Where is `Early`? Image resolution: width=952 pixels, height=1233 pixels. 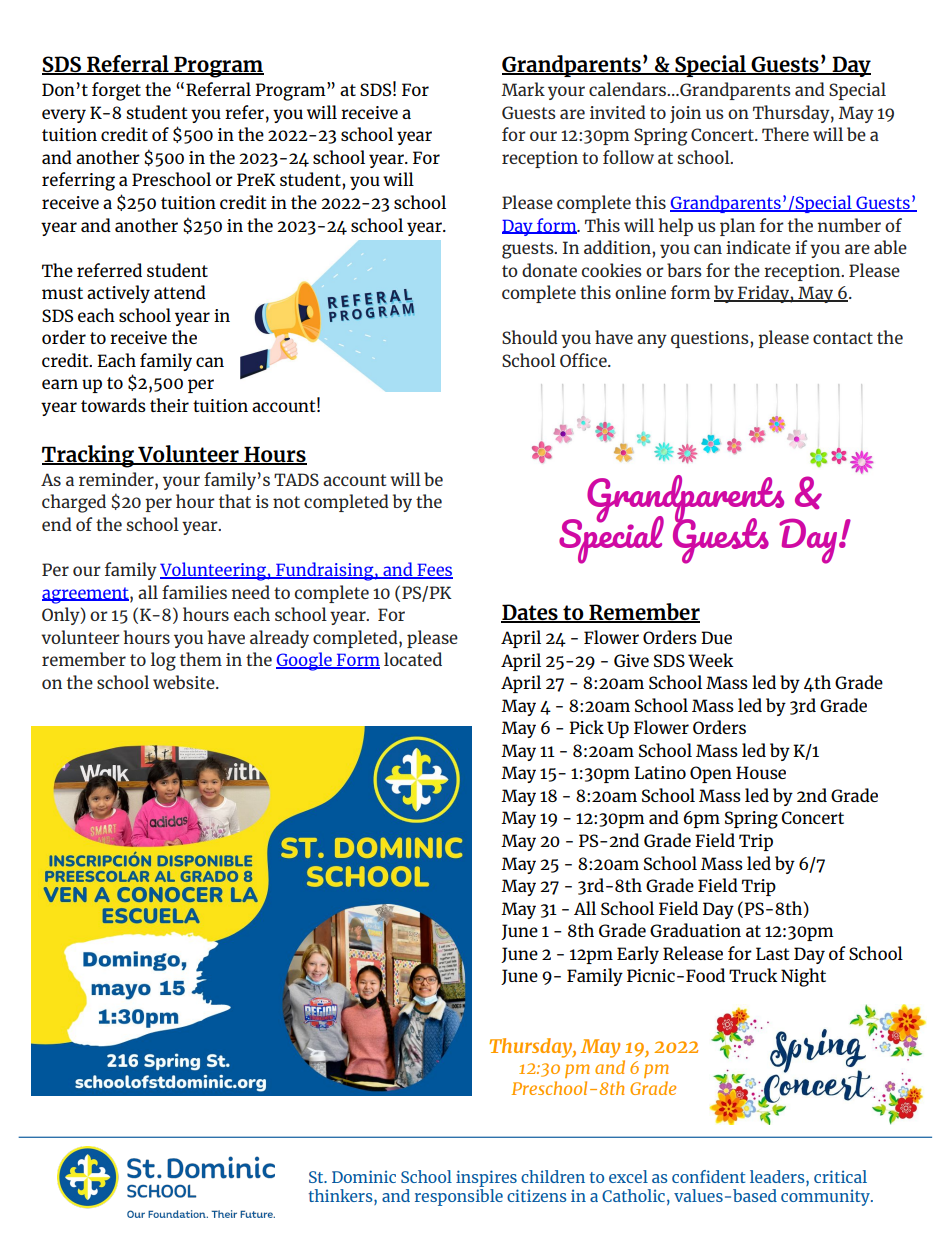
Early is located at coordinates (638, 955).
